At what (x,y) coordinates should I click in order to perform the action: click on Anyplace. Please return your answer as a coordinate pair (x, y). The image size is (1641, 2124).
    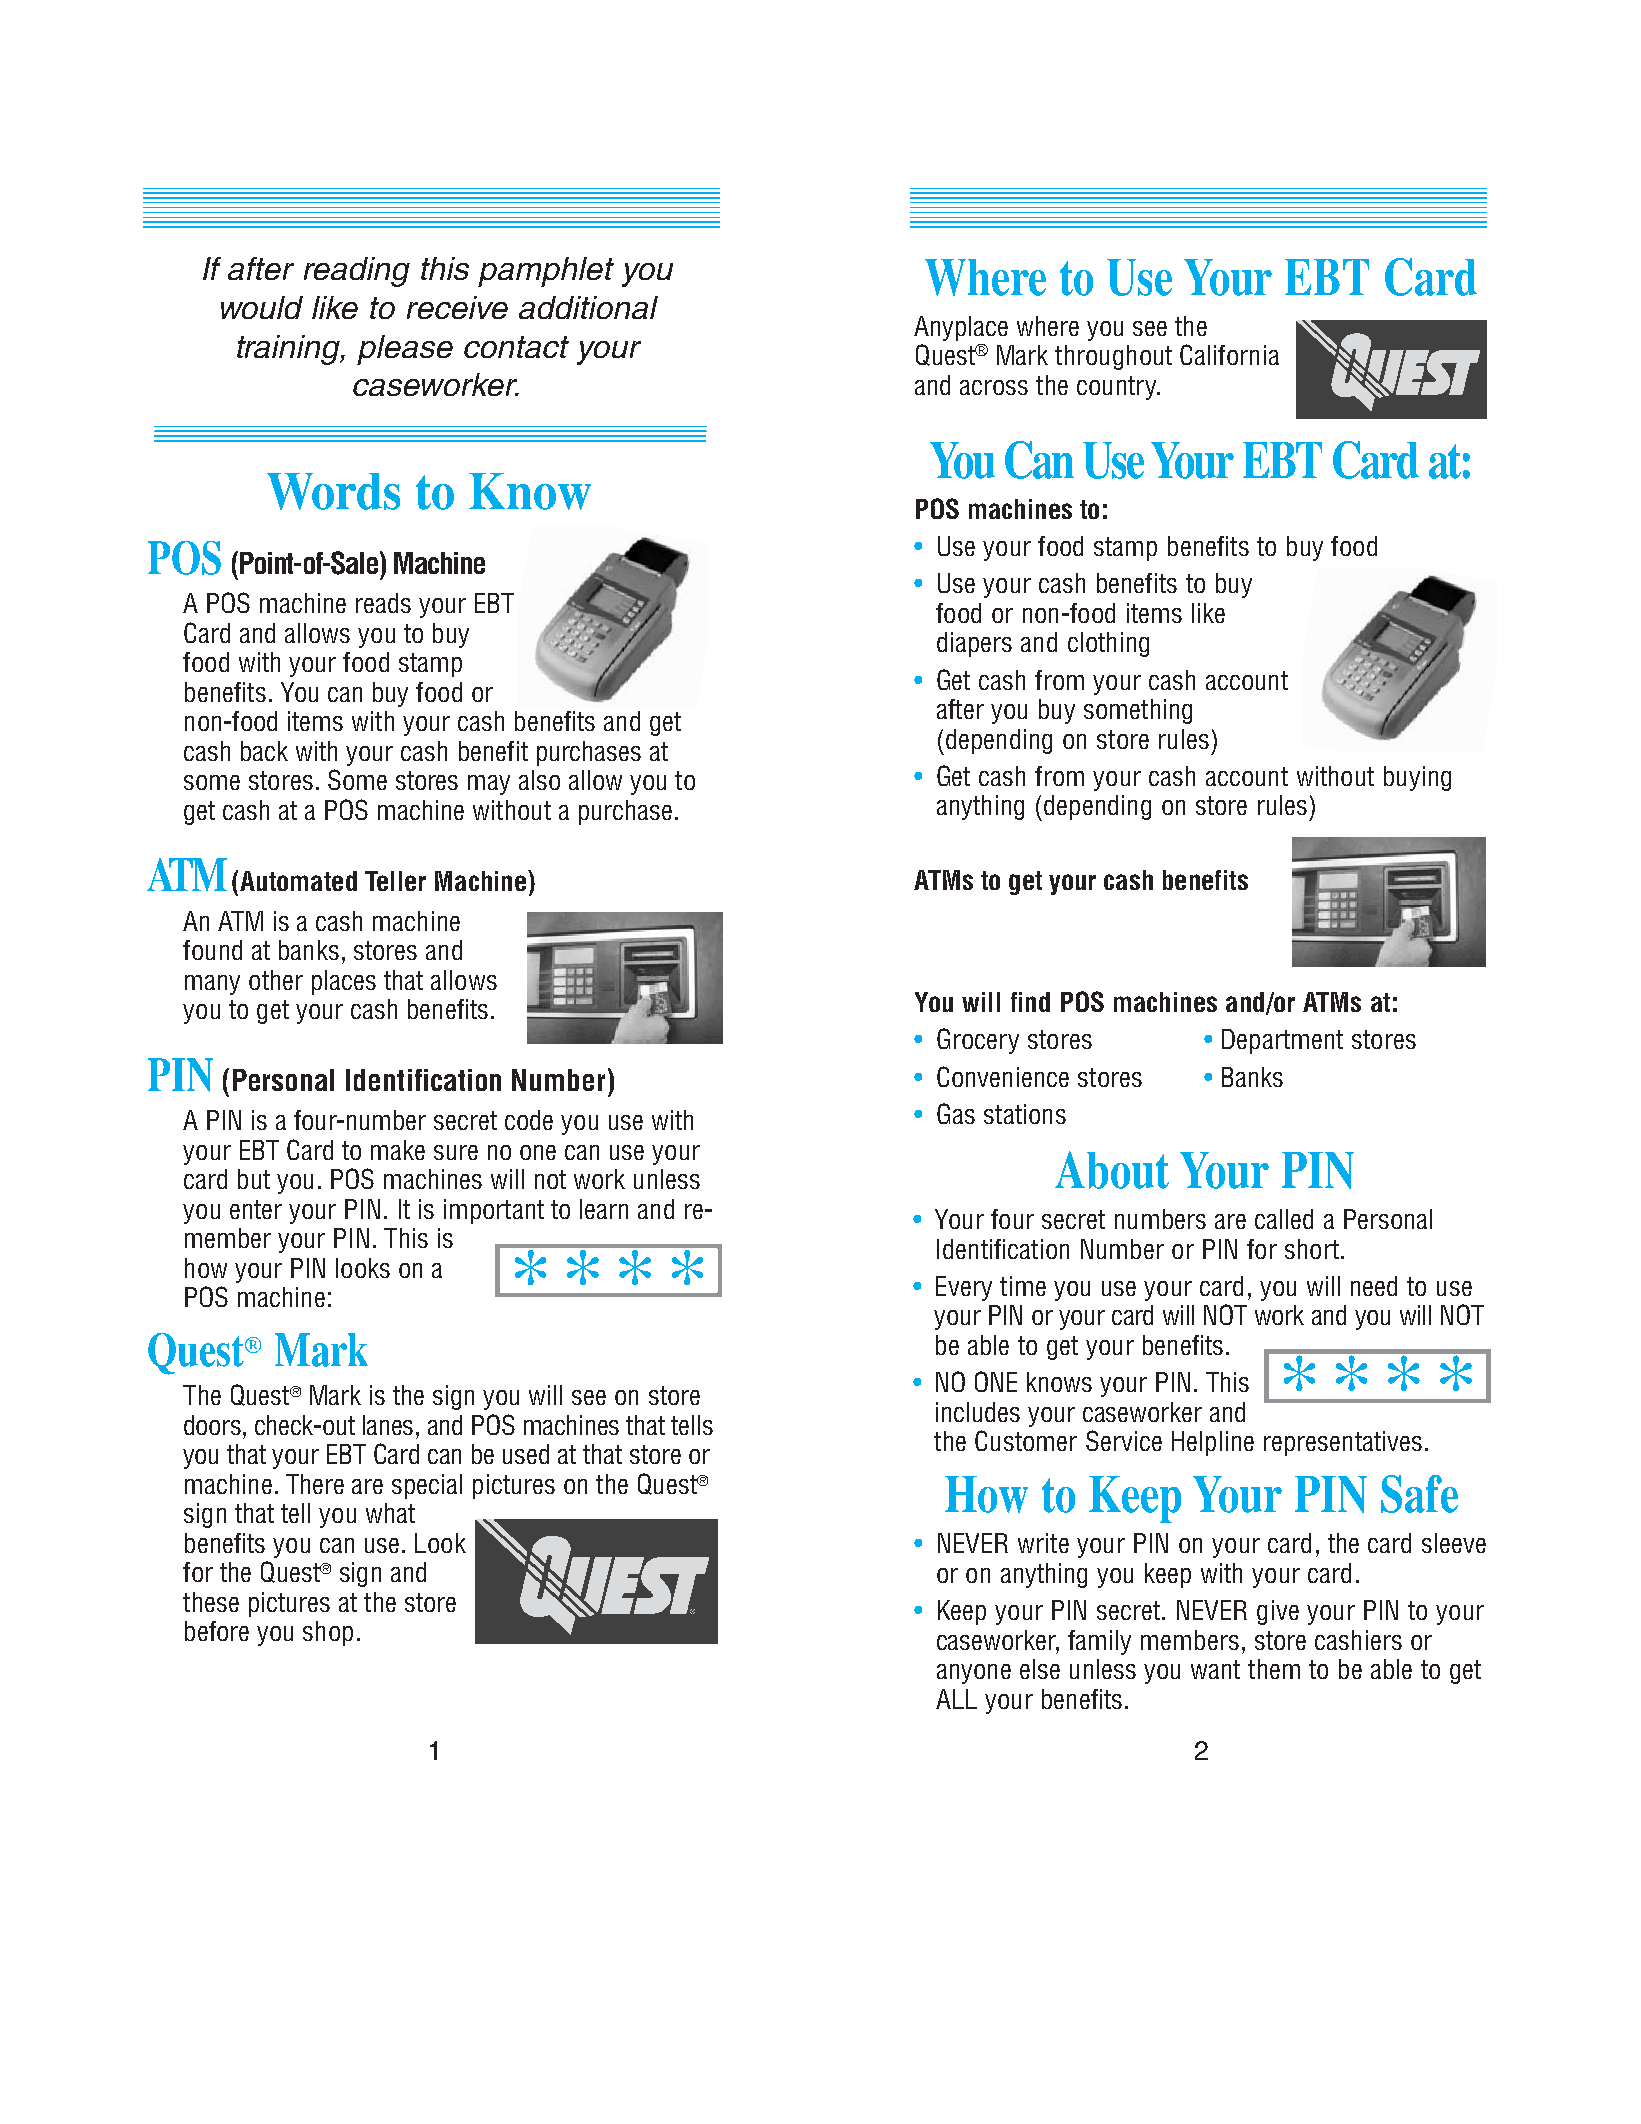
    Looking at the image, I should click on (961, 328).
